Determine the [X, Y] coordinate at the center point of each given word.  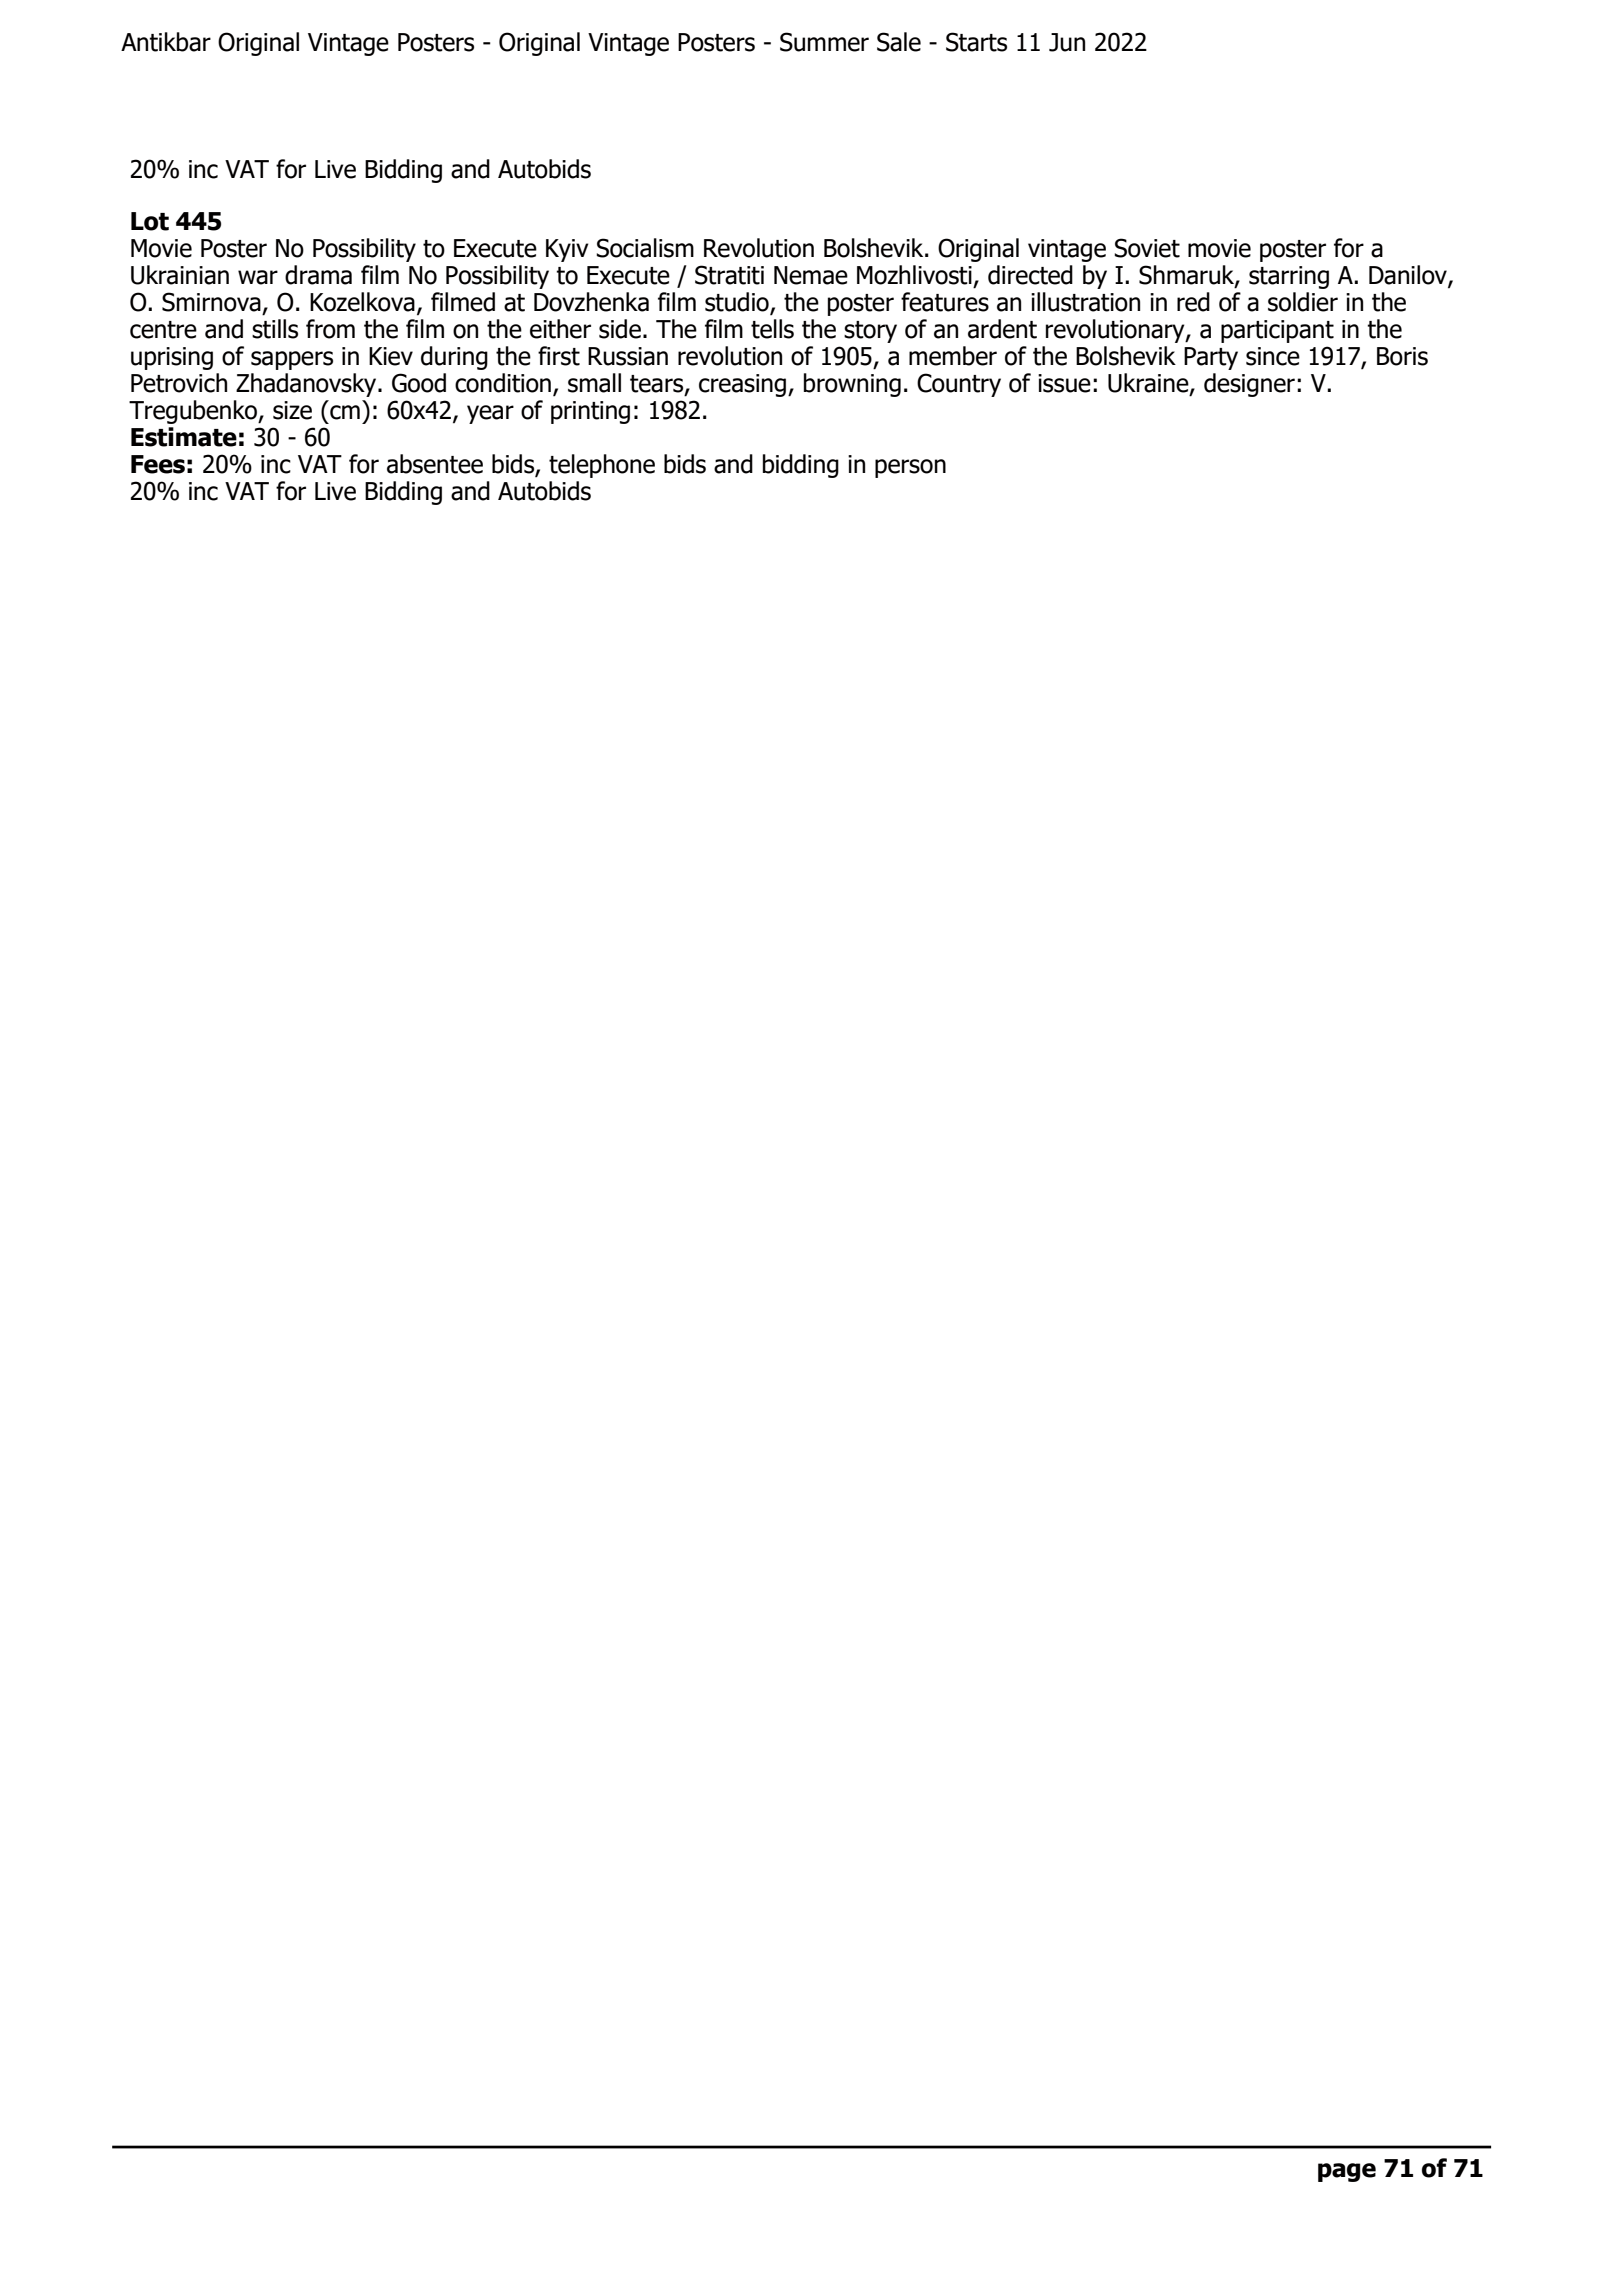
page [1347, 2172]
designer [1249, 385]
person [910, 468]
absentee [435, 464]
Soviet [1147, 248]
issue [1064, 383]
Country [959, 385]
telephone [602, 466]
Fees [158, 464]
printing [590, 412]
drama [318, 275]
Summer [824, 42]
